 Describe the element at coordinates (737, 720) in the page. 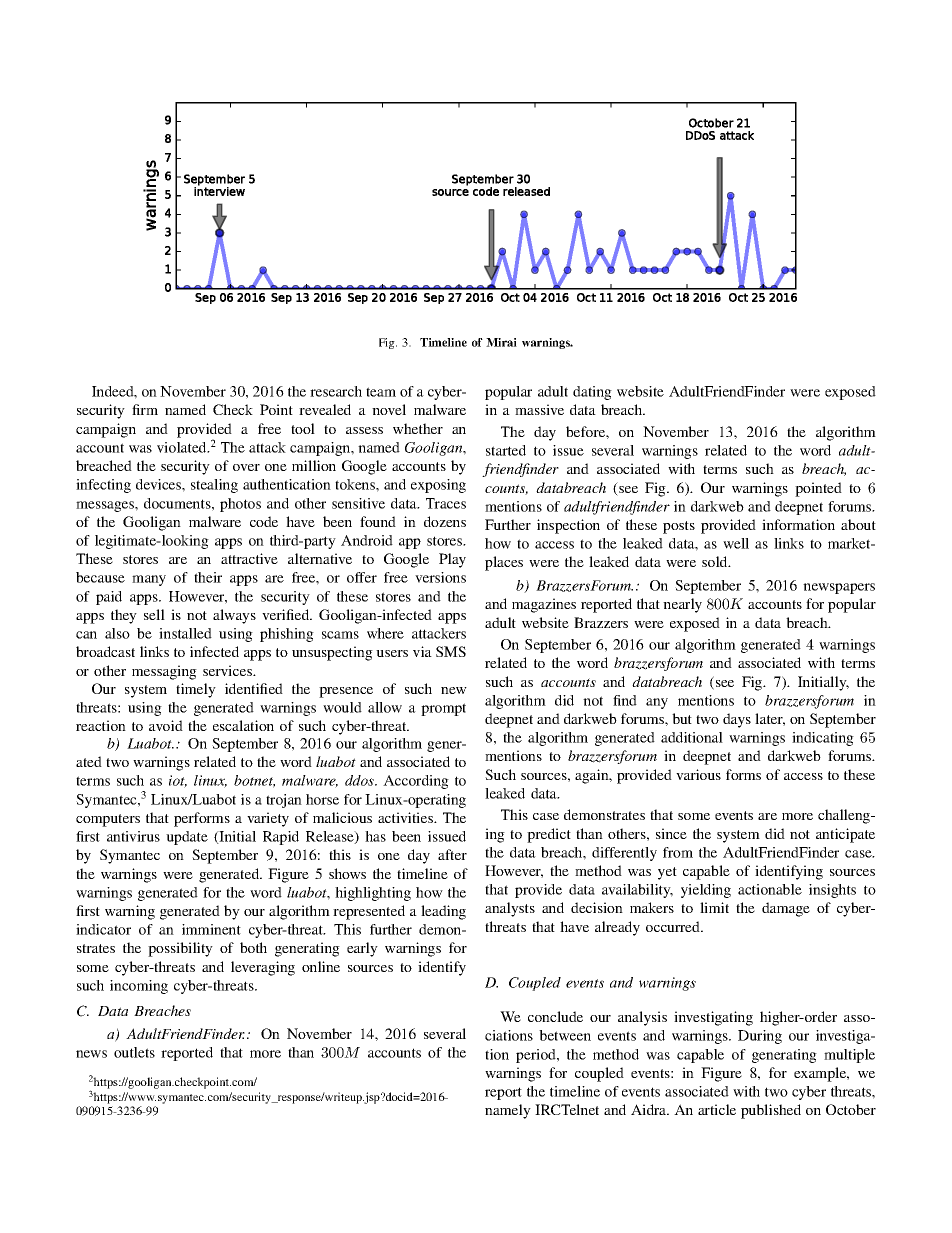

I see `days` at that location.
